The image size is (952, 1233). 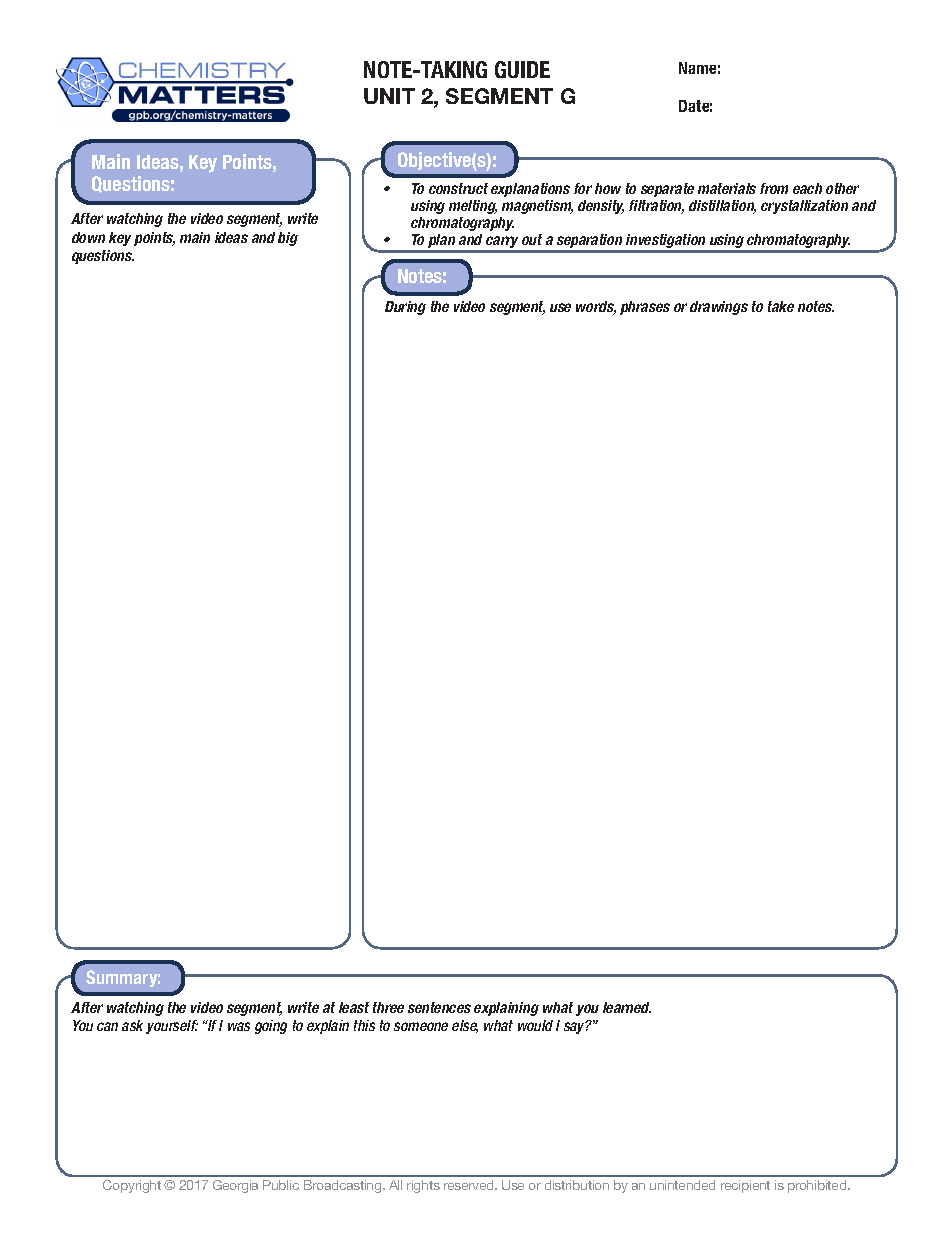 What do you see at coordinates (596, 308) in the page?
I see `words` at bounding box center [596, 308].
